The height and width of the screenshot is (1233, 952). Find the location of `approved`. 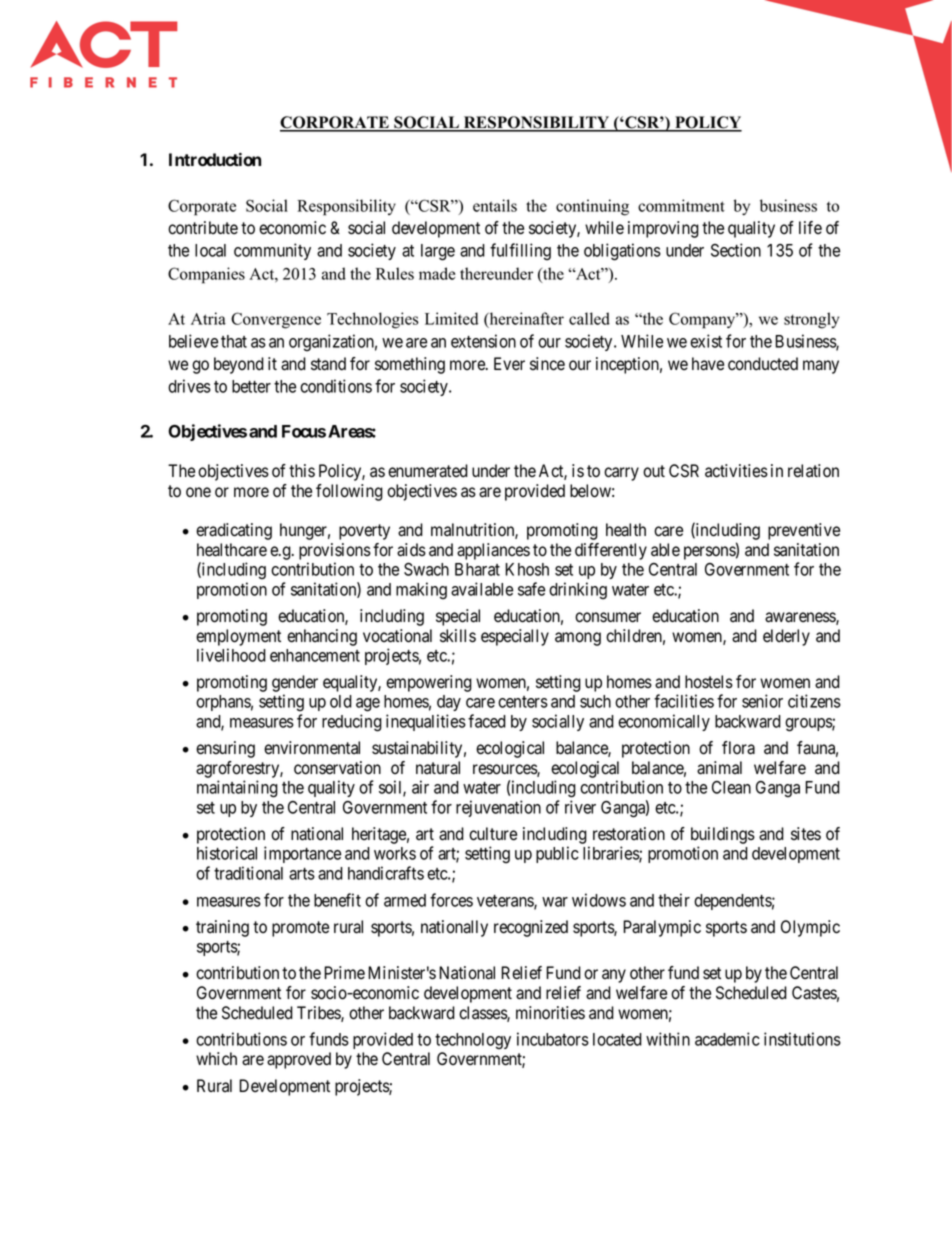

approved is located at coordinates (299, 1060).
